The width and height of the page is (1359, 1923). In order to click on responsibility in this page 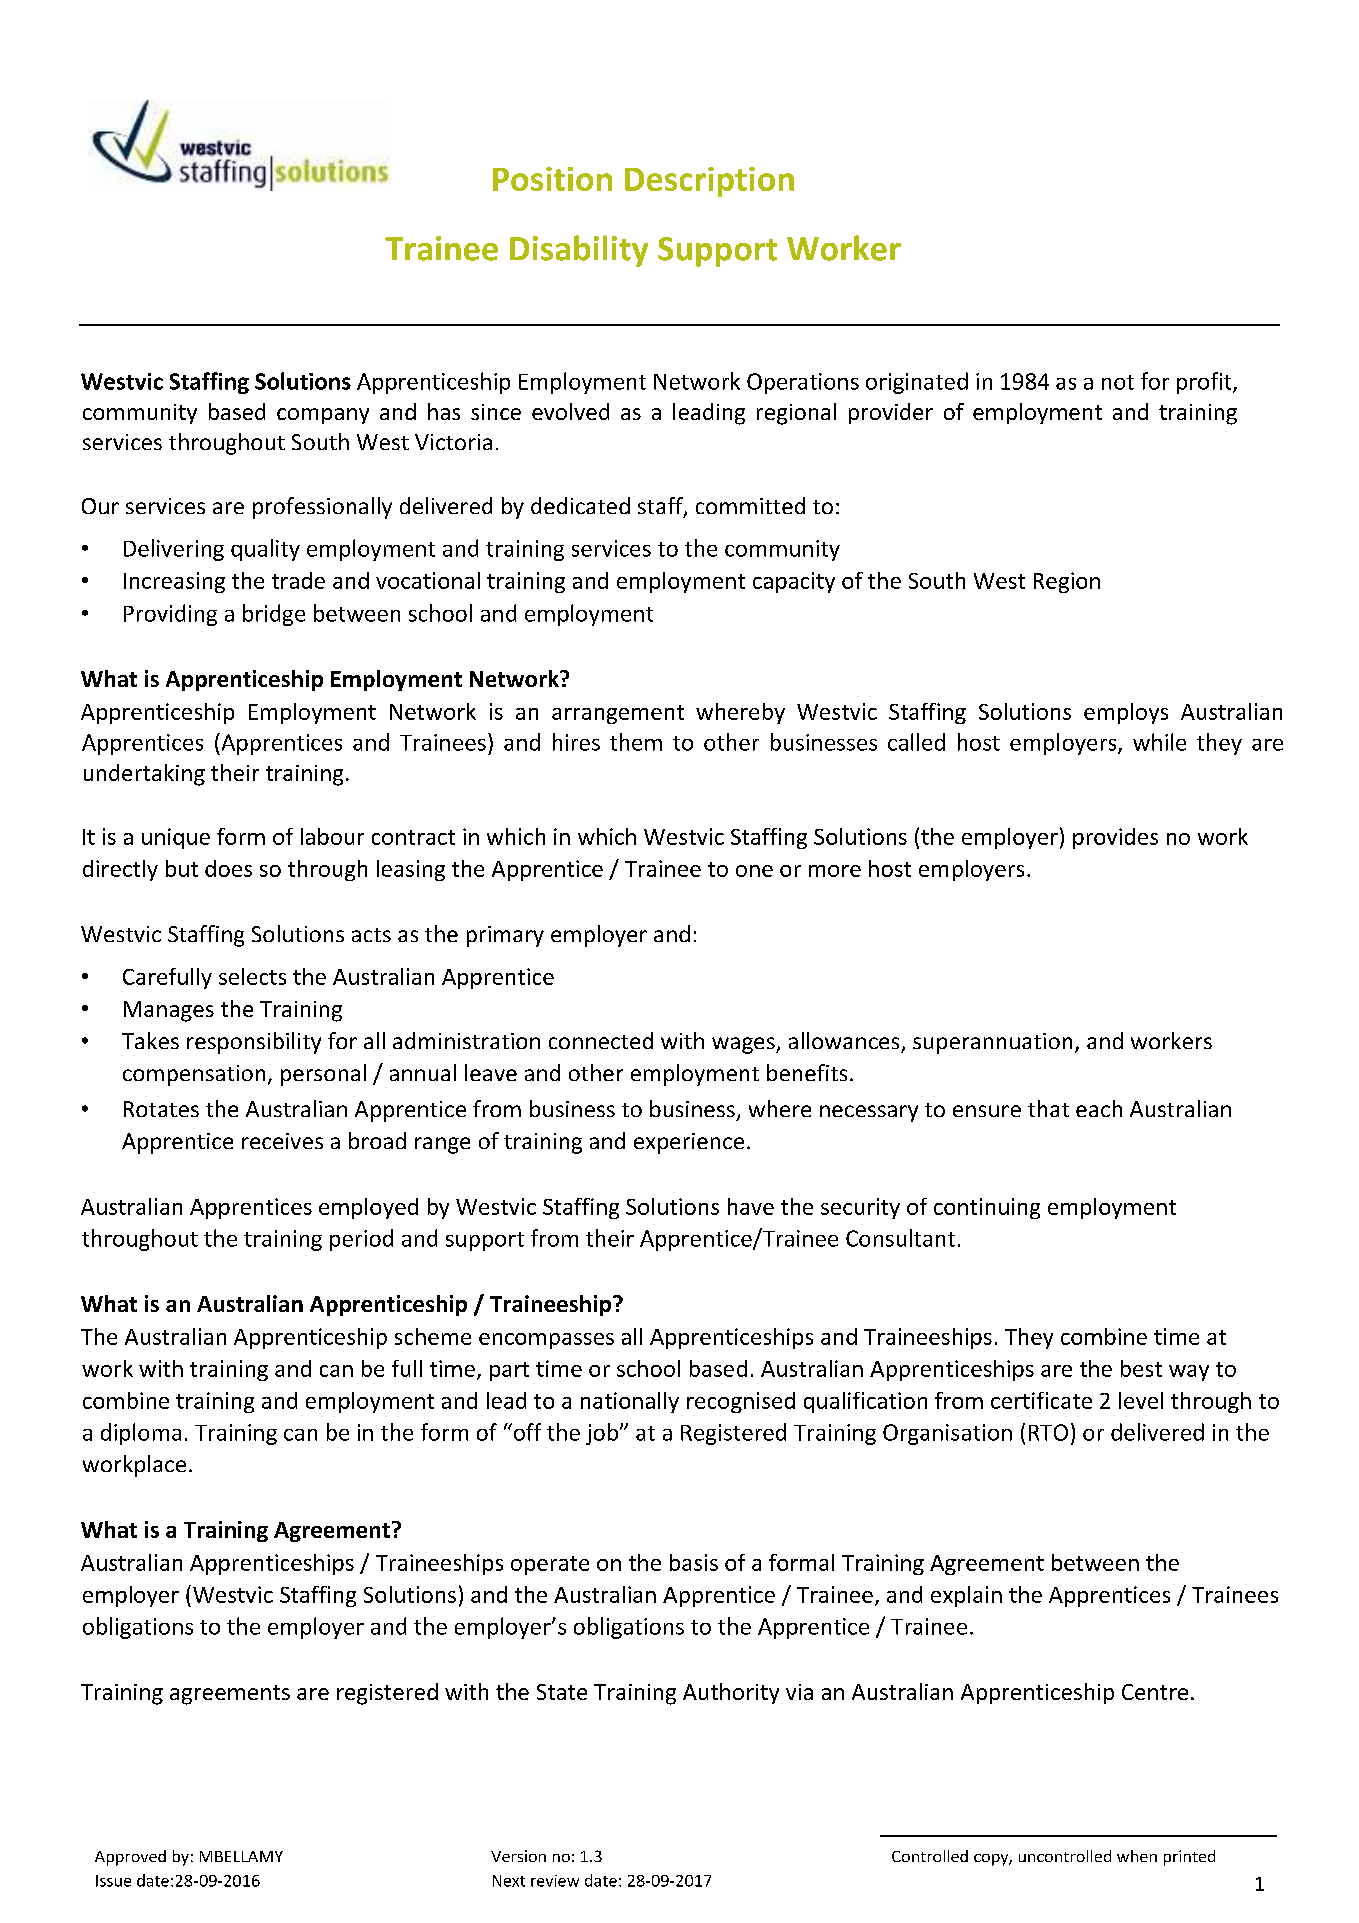, I will do `click(254, 1043)`.
